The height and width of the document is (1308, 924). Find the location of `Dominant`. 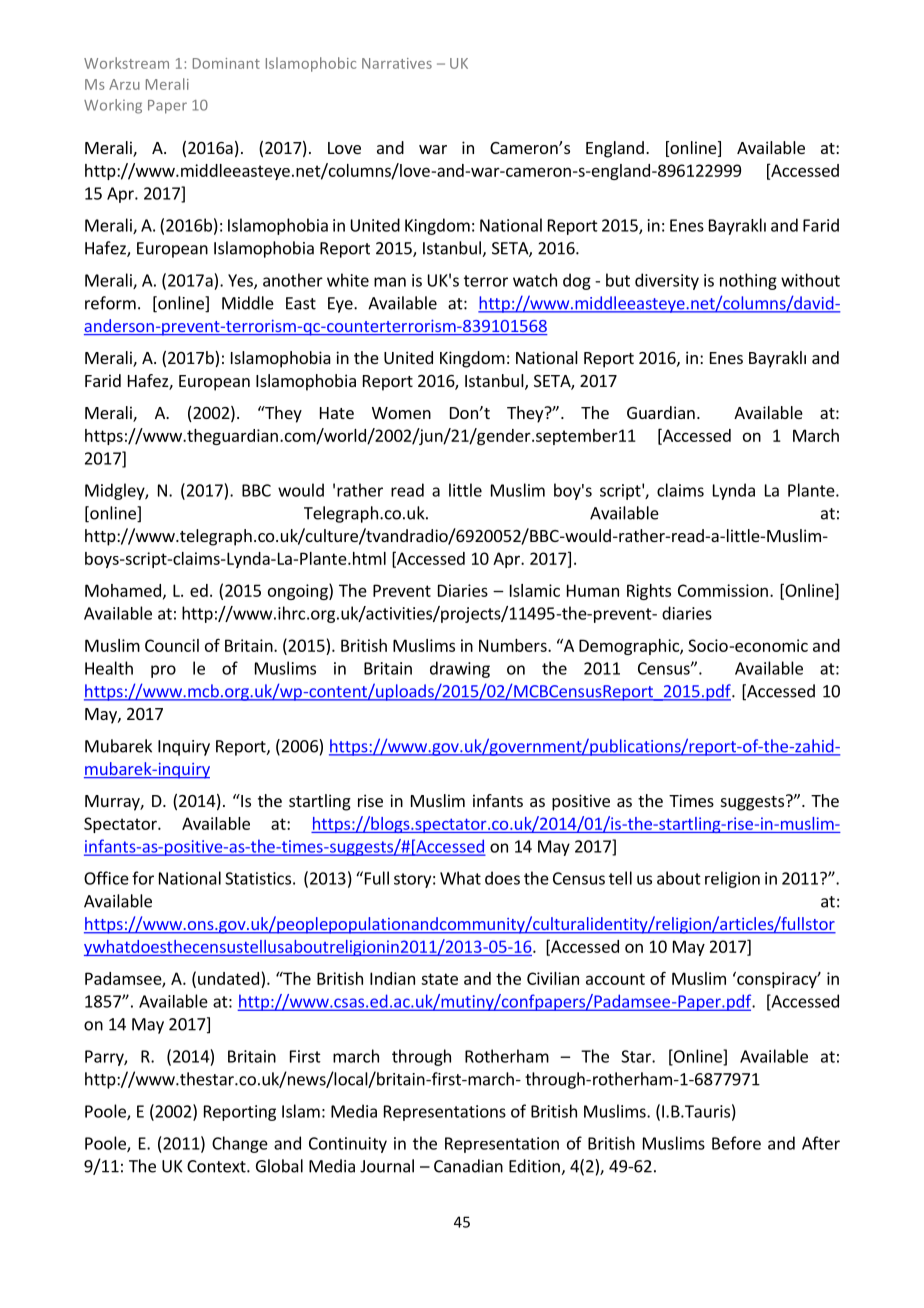

Dominant is located at coordinates (226, 63).
